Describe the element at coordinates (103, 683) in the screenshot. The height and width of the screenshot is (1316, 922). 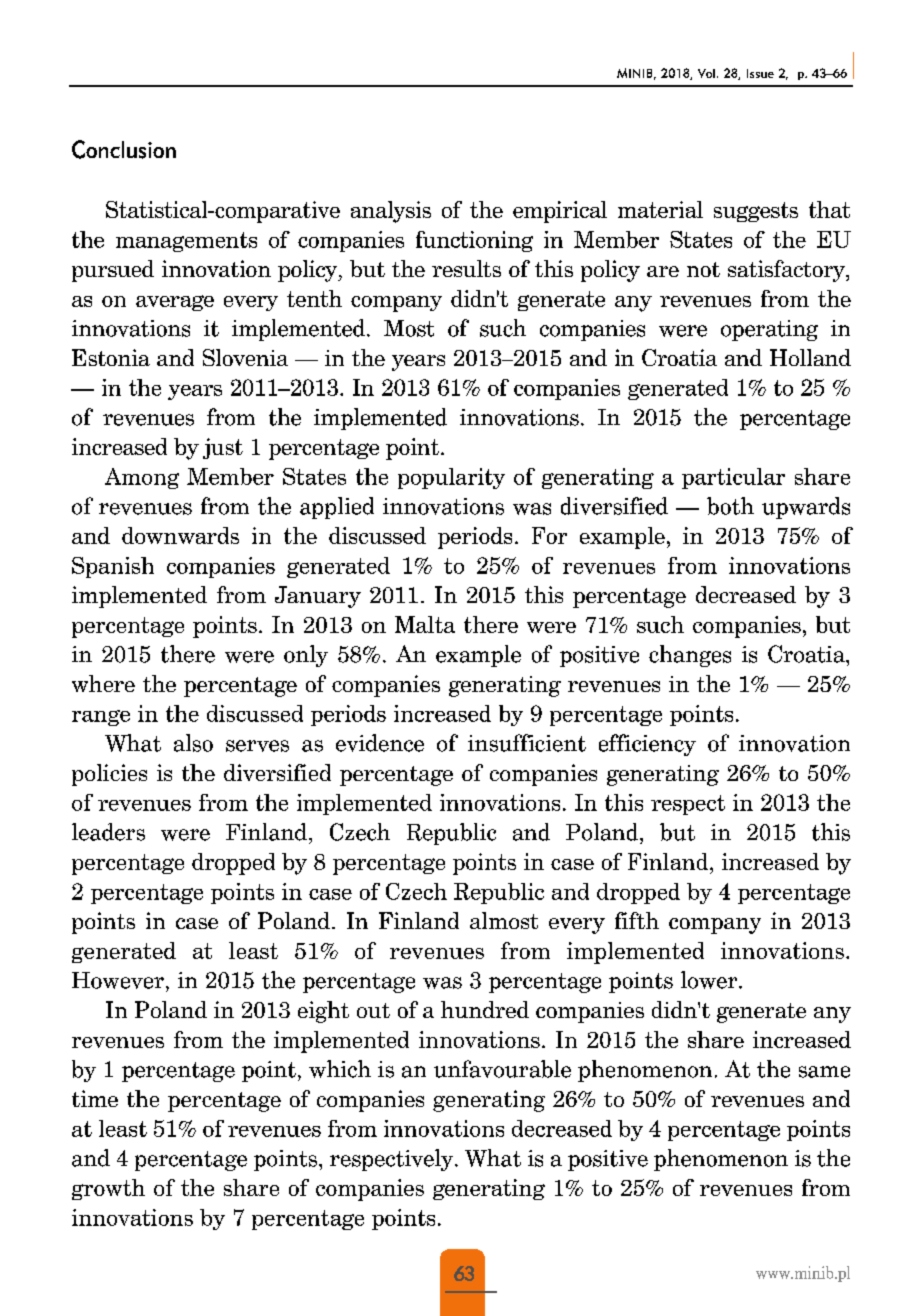
I see `where` at that location.
